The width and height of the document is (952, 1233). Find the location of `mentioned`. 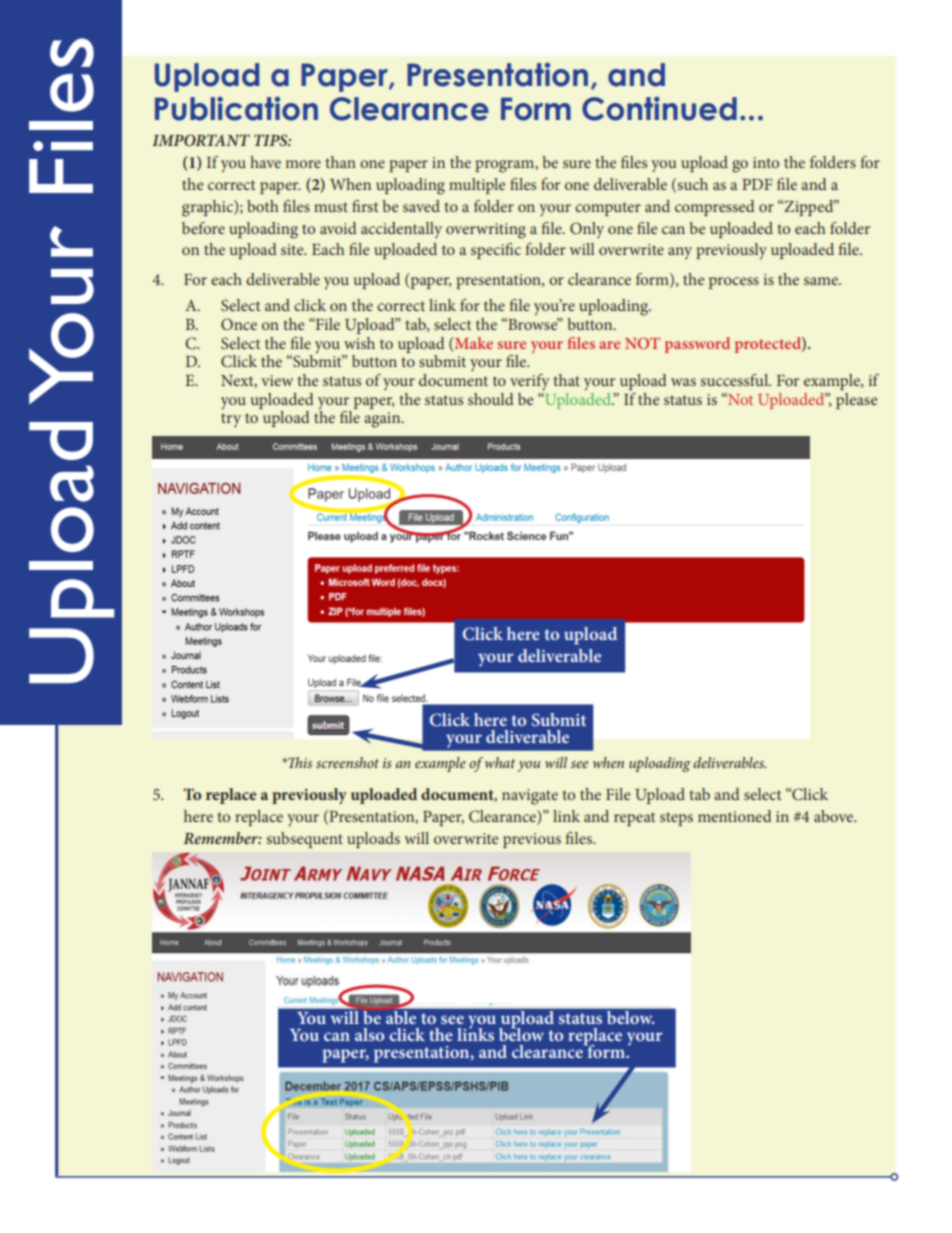

mentioned is located at coordinates (735, 816).
